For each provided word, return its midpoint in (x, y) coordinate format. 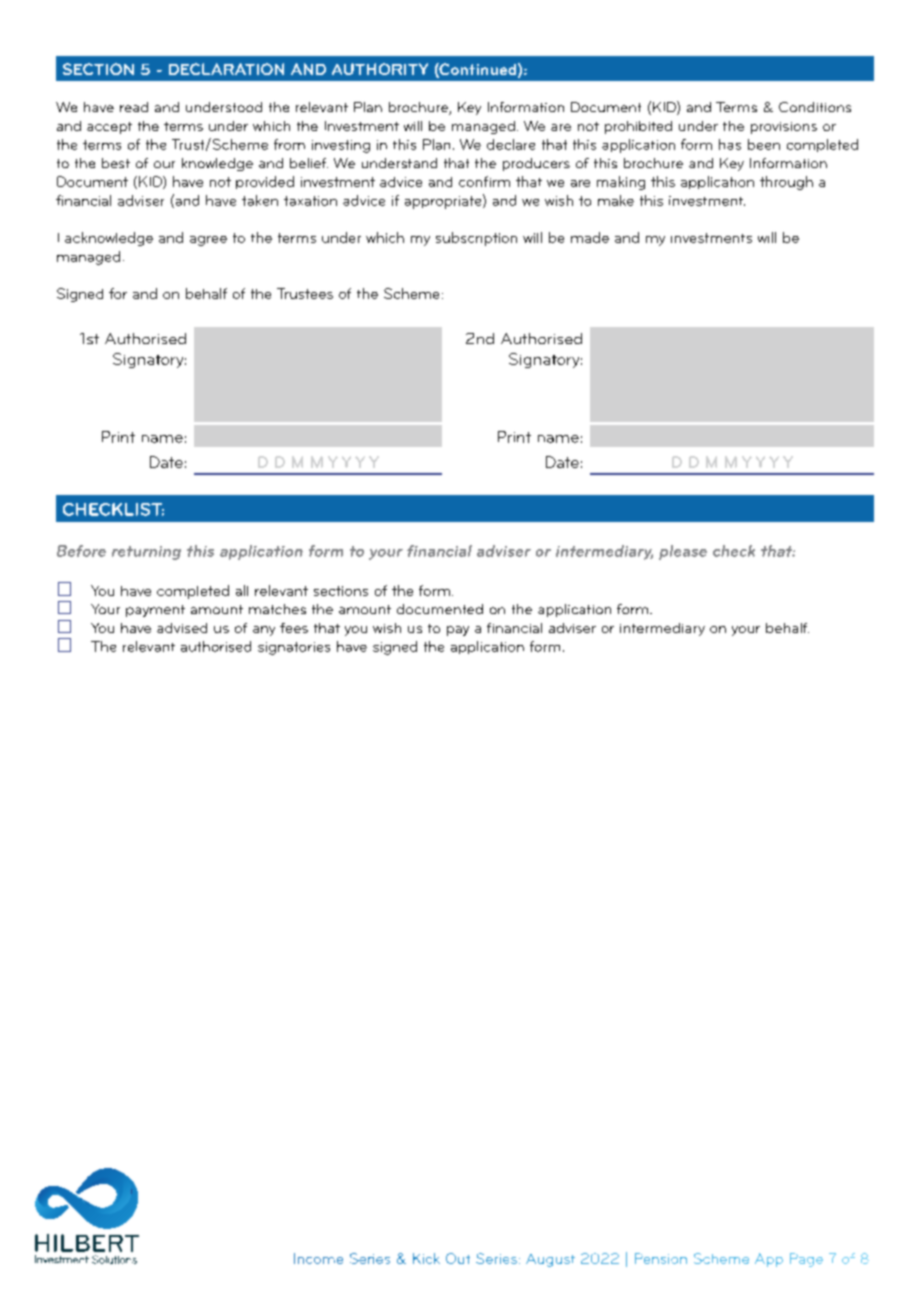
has (730, 144)
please (683, 552)
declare (511, 144)
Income (318, 1258)
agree (208, 241)
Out (458, 1258)
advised (182, 628)
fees (294, 628)
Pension (661, 1258)
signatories (294, 648)
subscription (476, 239)
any (264, 631)
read (134, 107)
